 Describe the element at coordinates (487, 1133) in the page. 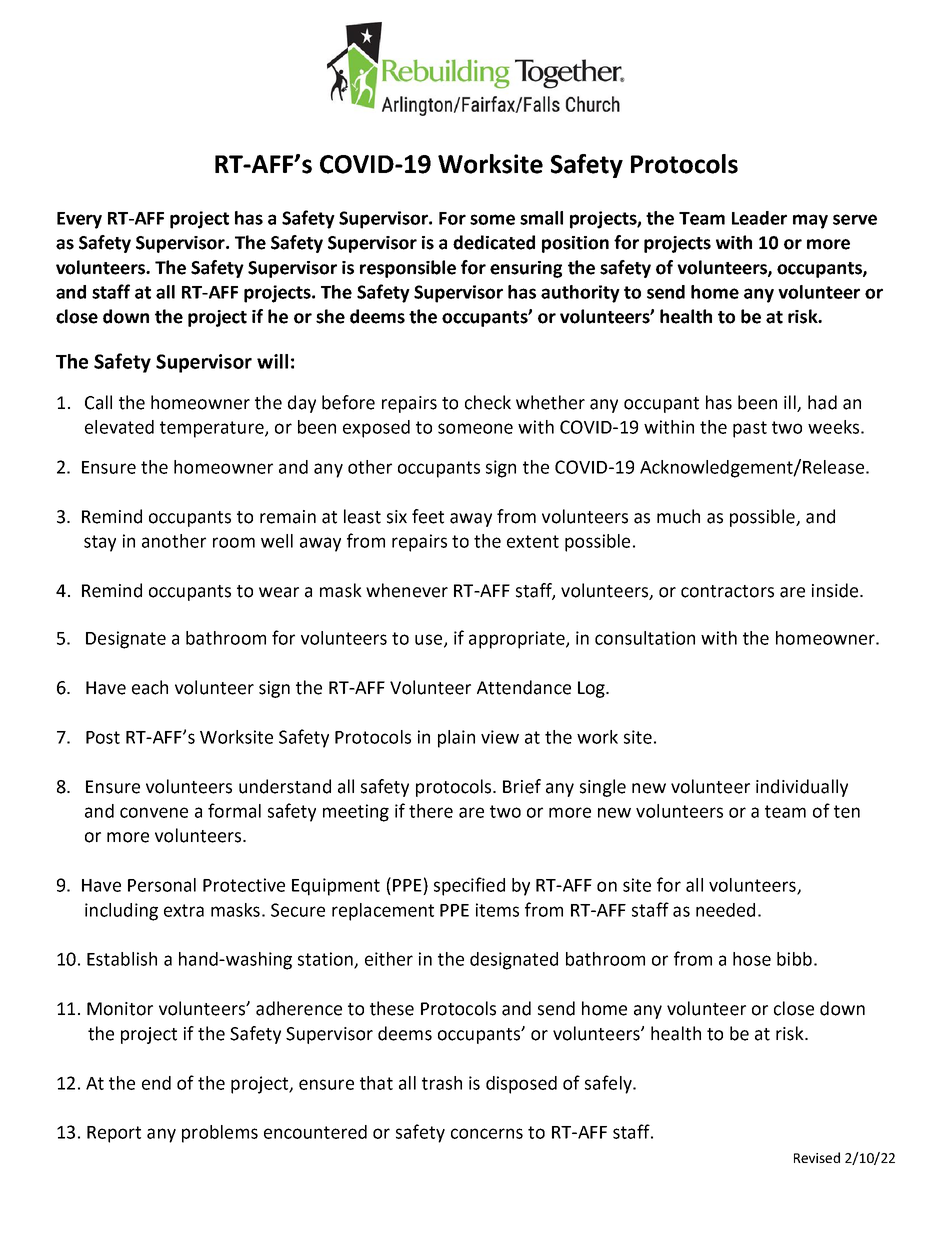

I see `concerns` at that location.
